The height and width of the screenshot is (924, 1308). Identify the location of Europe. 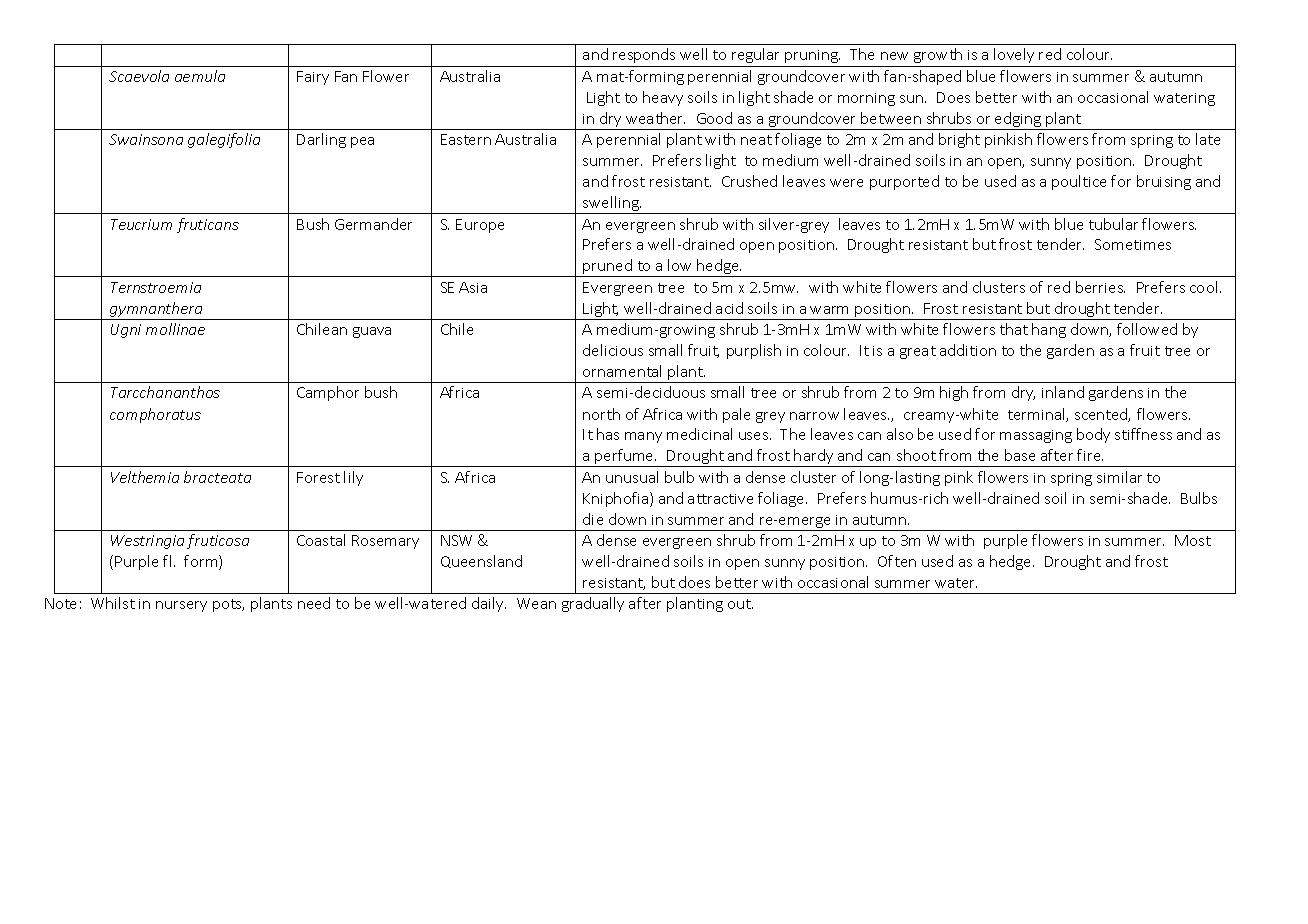
(480, 226).
